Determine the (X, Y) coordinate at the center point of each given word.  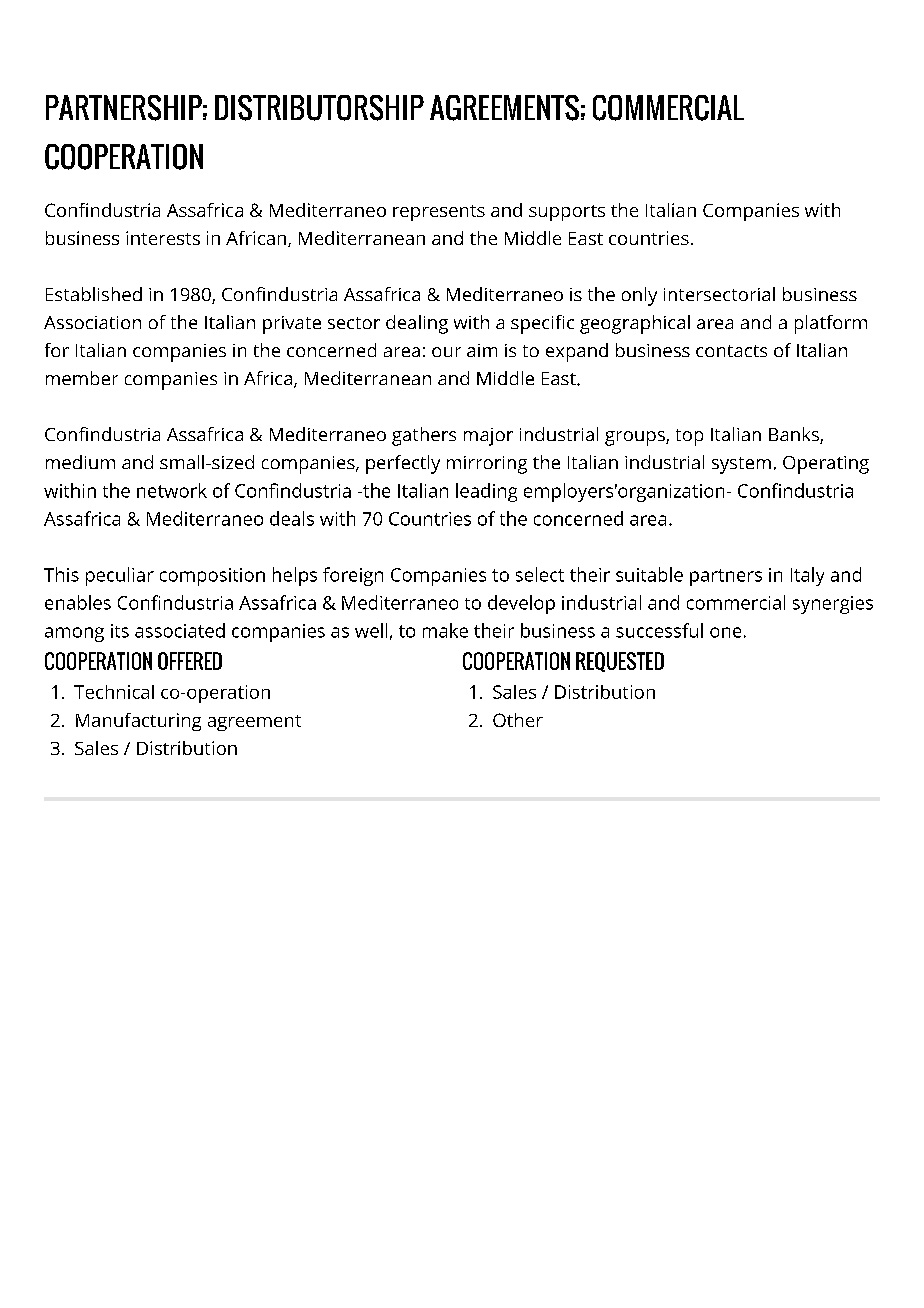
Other (518, 720)
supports (567, 213)
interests (163, 238)
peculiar (120, 576)
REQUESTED (620, 662)
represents (439, 213)
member (82, 378)
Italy (807, 576)
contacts (731, 351)
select (540, 574)
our (446, 352)
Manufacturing (138, 722)
